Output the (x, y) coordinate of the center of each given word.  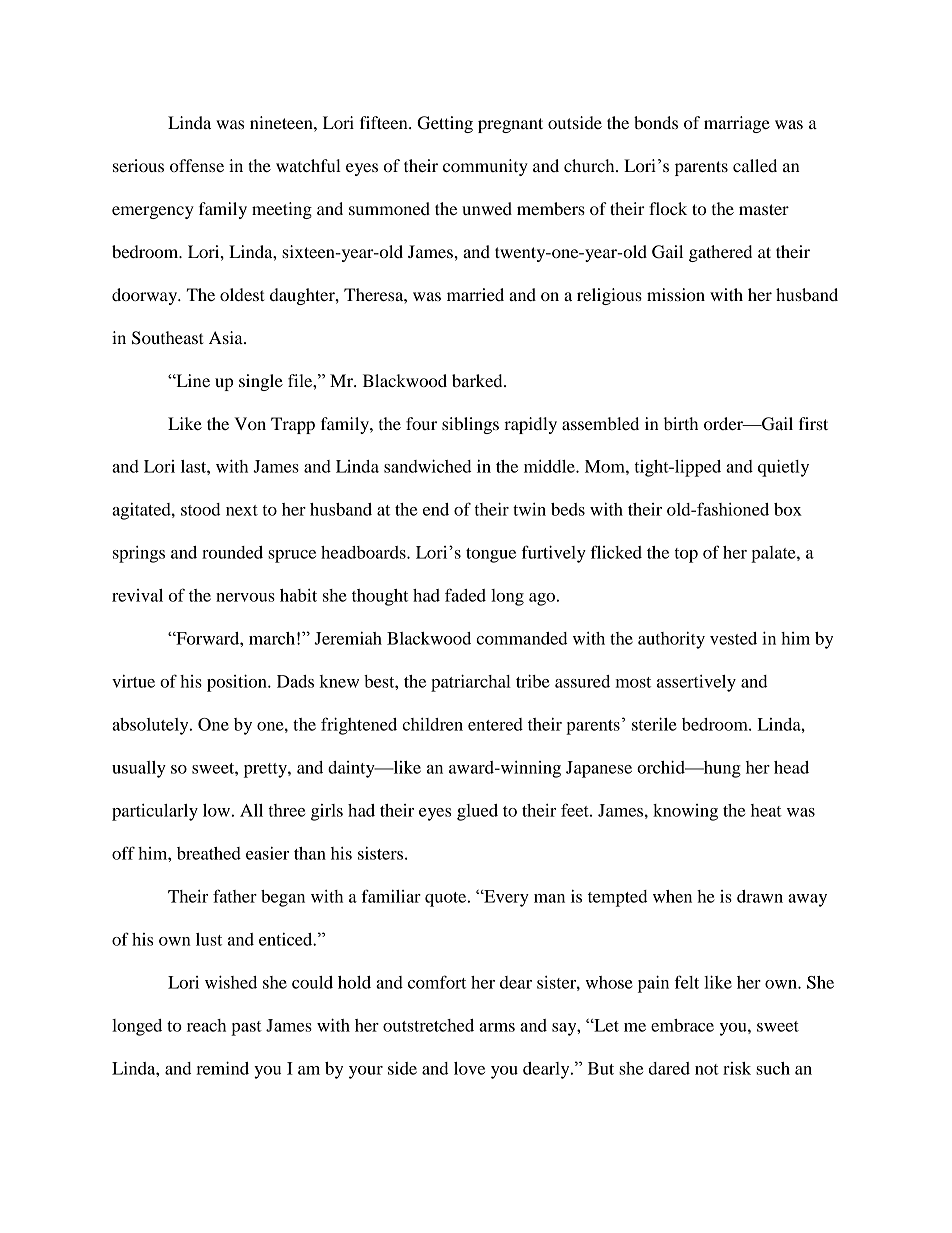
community (485, 167)
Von (250, 423)
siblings (470, 425)
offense (197, 165)
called (755, 165)
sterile (654, 724)
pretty (266, 770)
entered (495, 724)
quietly (783, 468)
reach (206, 1025)
